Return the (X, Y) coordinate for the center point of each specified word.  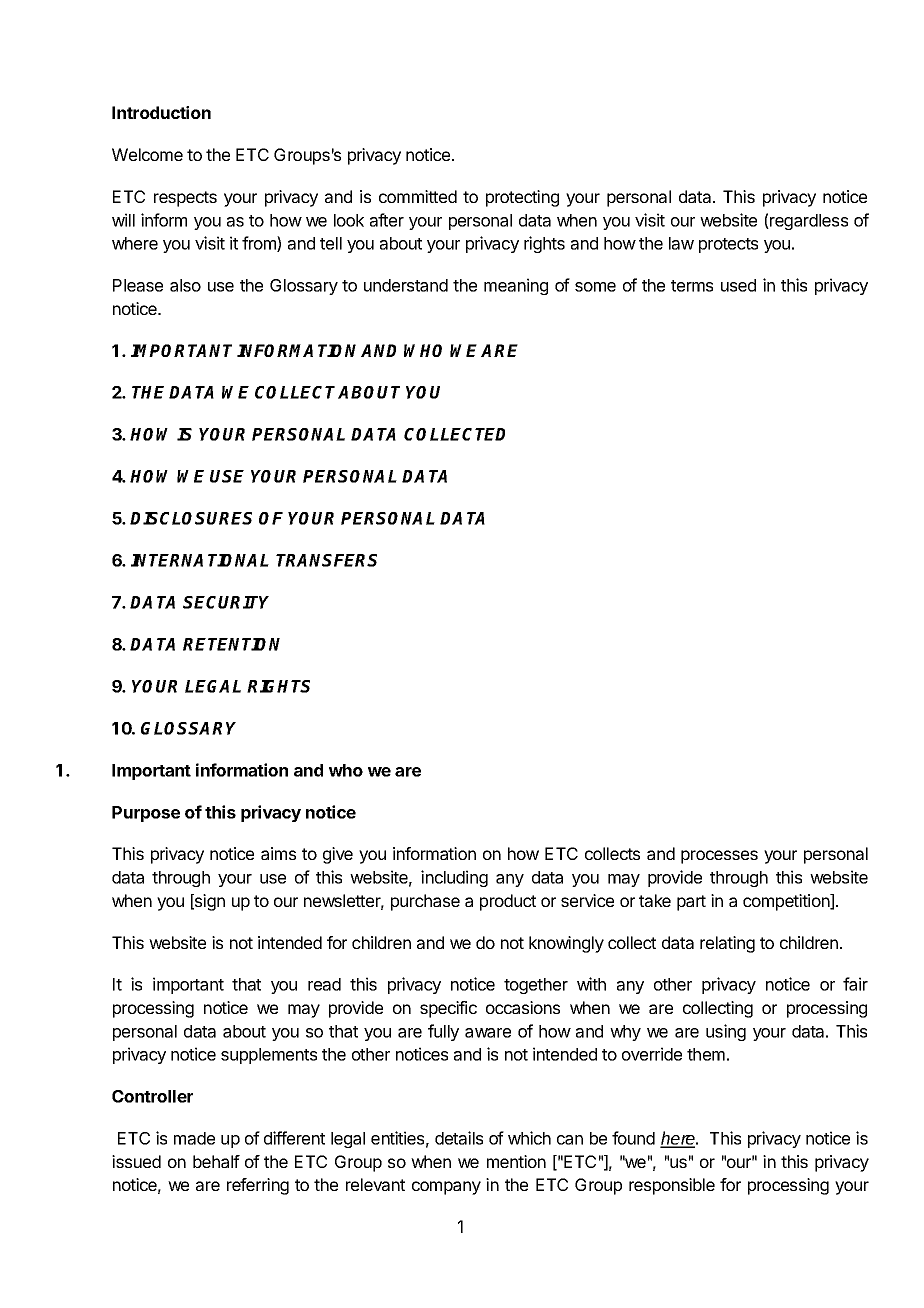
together (536, 986)
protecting (522, 198)
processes (719, 857)
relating (727, 944)
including (454, 878)
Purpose (146, 814)
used (738, 285)
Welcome (147, 154)
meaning (516, 286)
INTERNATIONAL (200, 560)
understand (406, 285)
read (324, 984)
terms (692, 286)
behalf (216, 1161)
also (185, 285)
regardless (808, 222)
